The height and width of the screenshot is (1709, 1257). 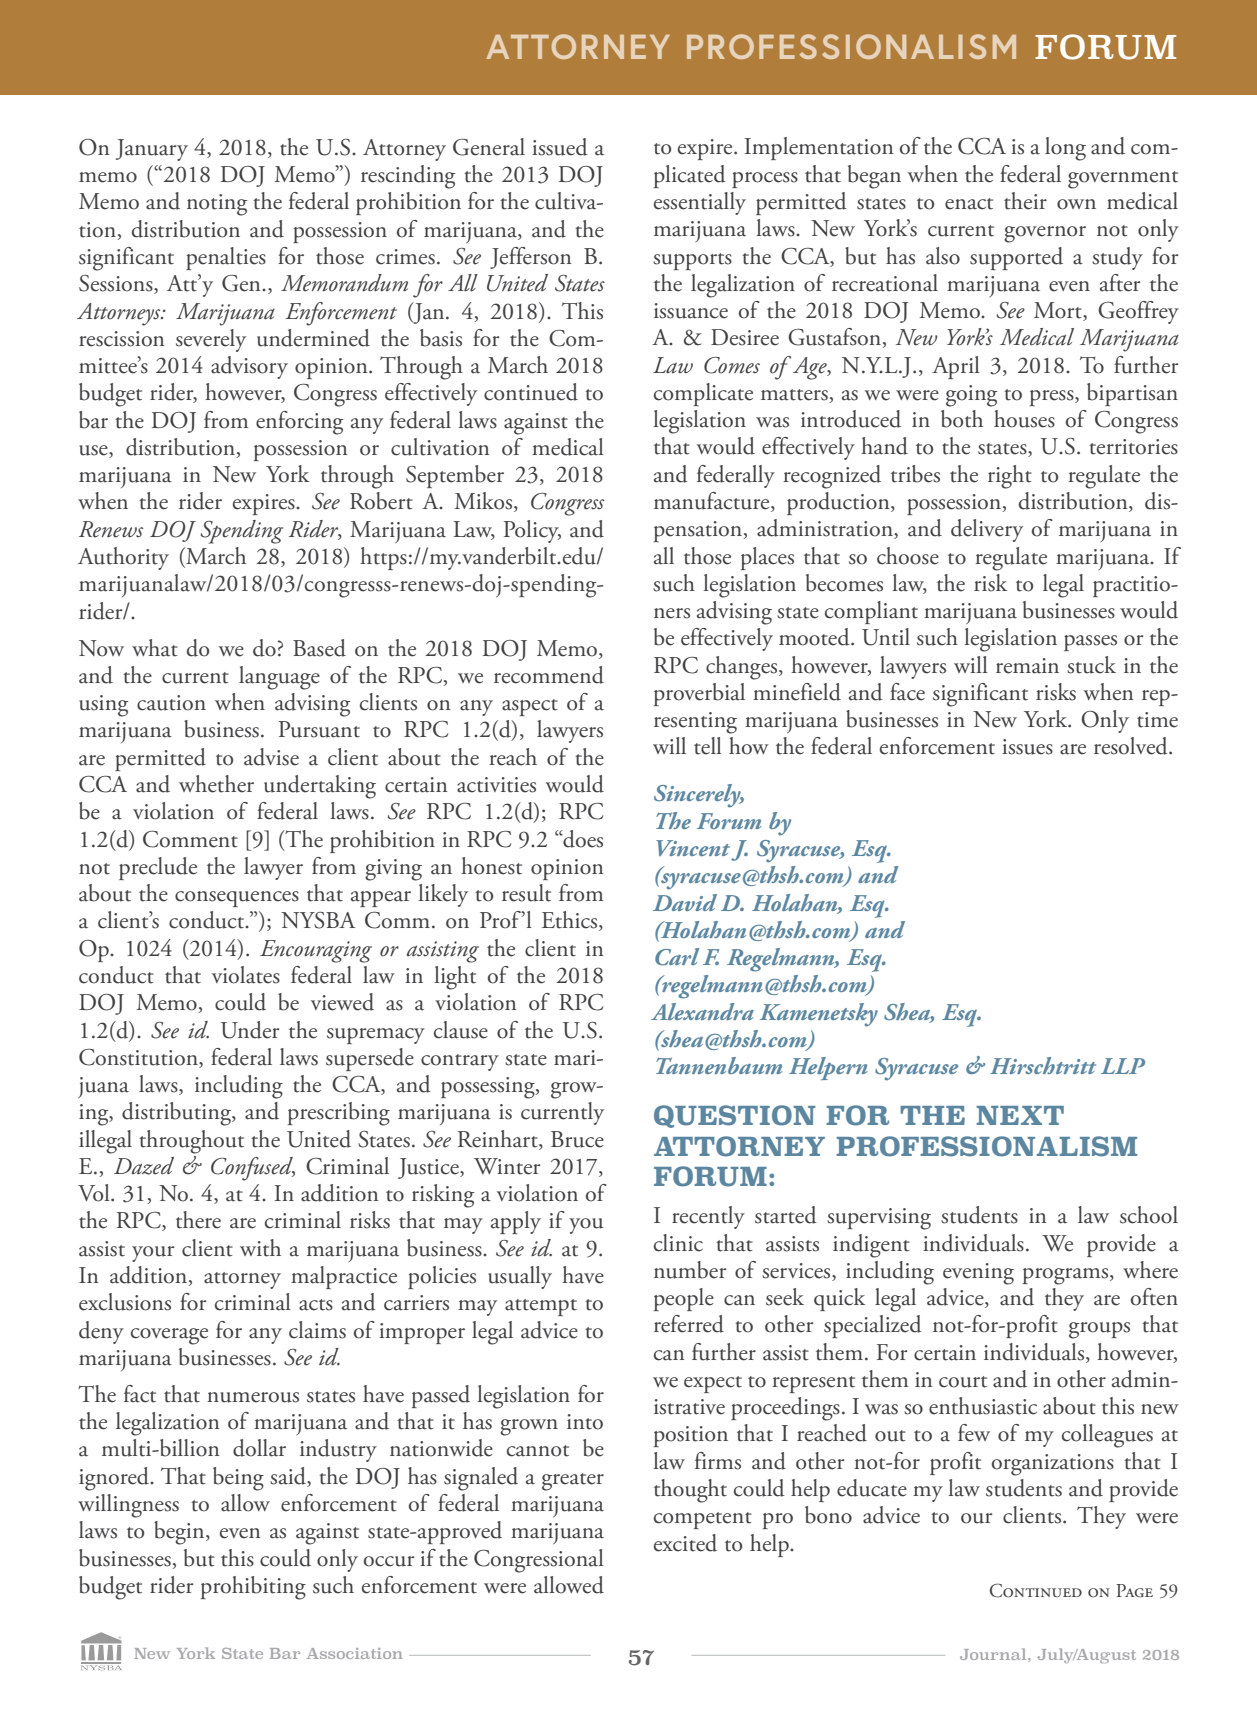 I want to click on issues, so click(x=1027, y=747).
